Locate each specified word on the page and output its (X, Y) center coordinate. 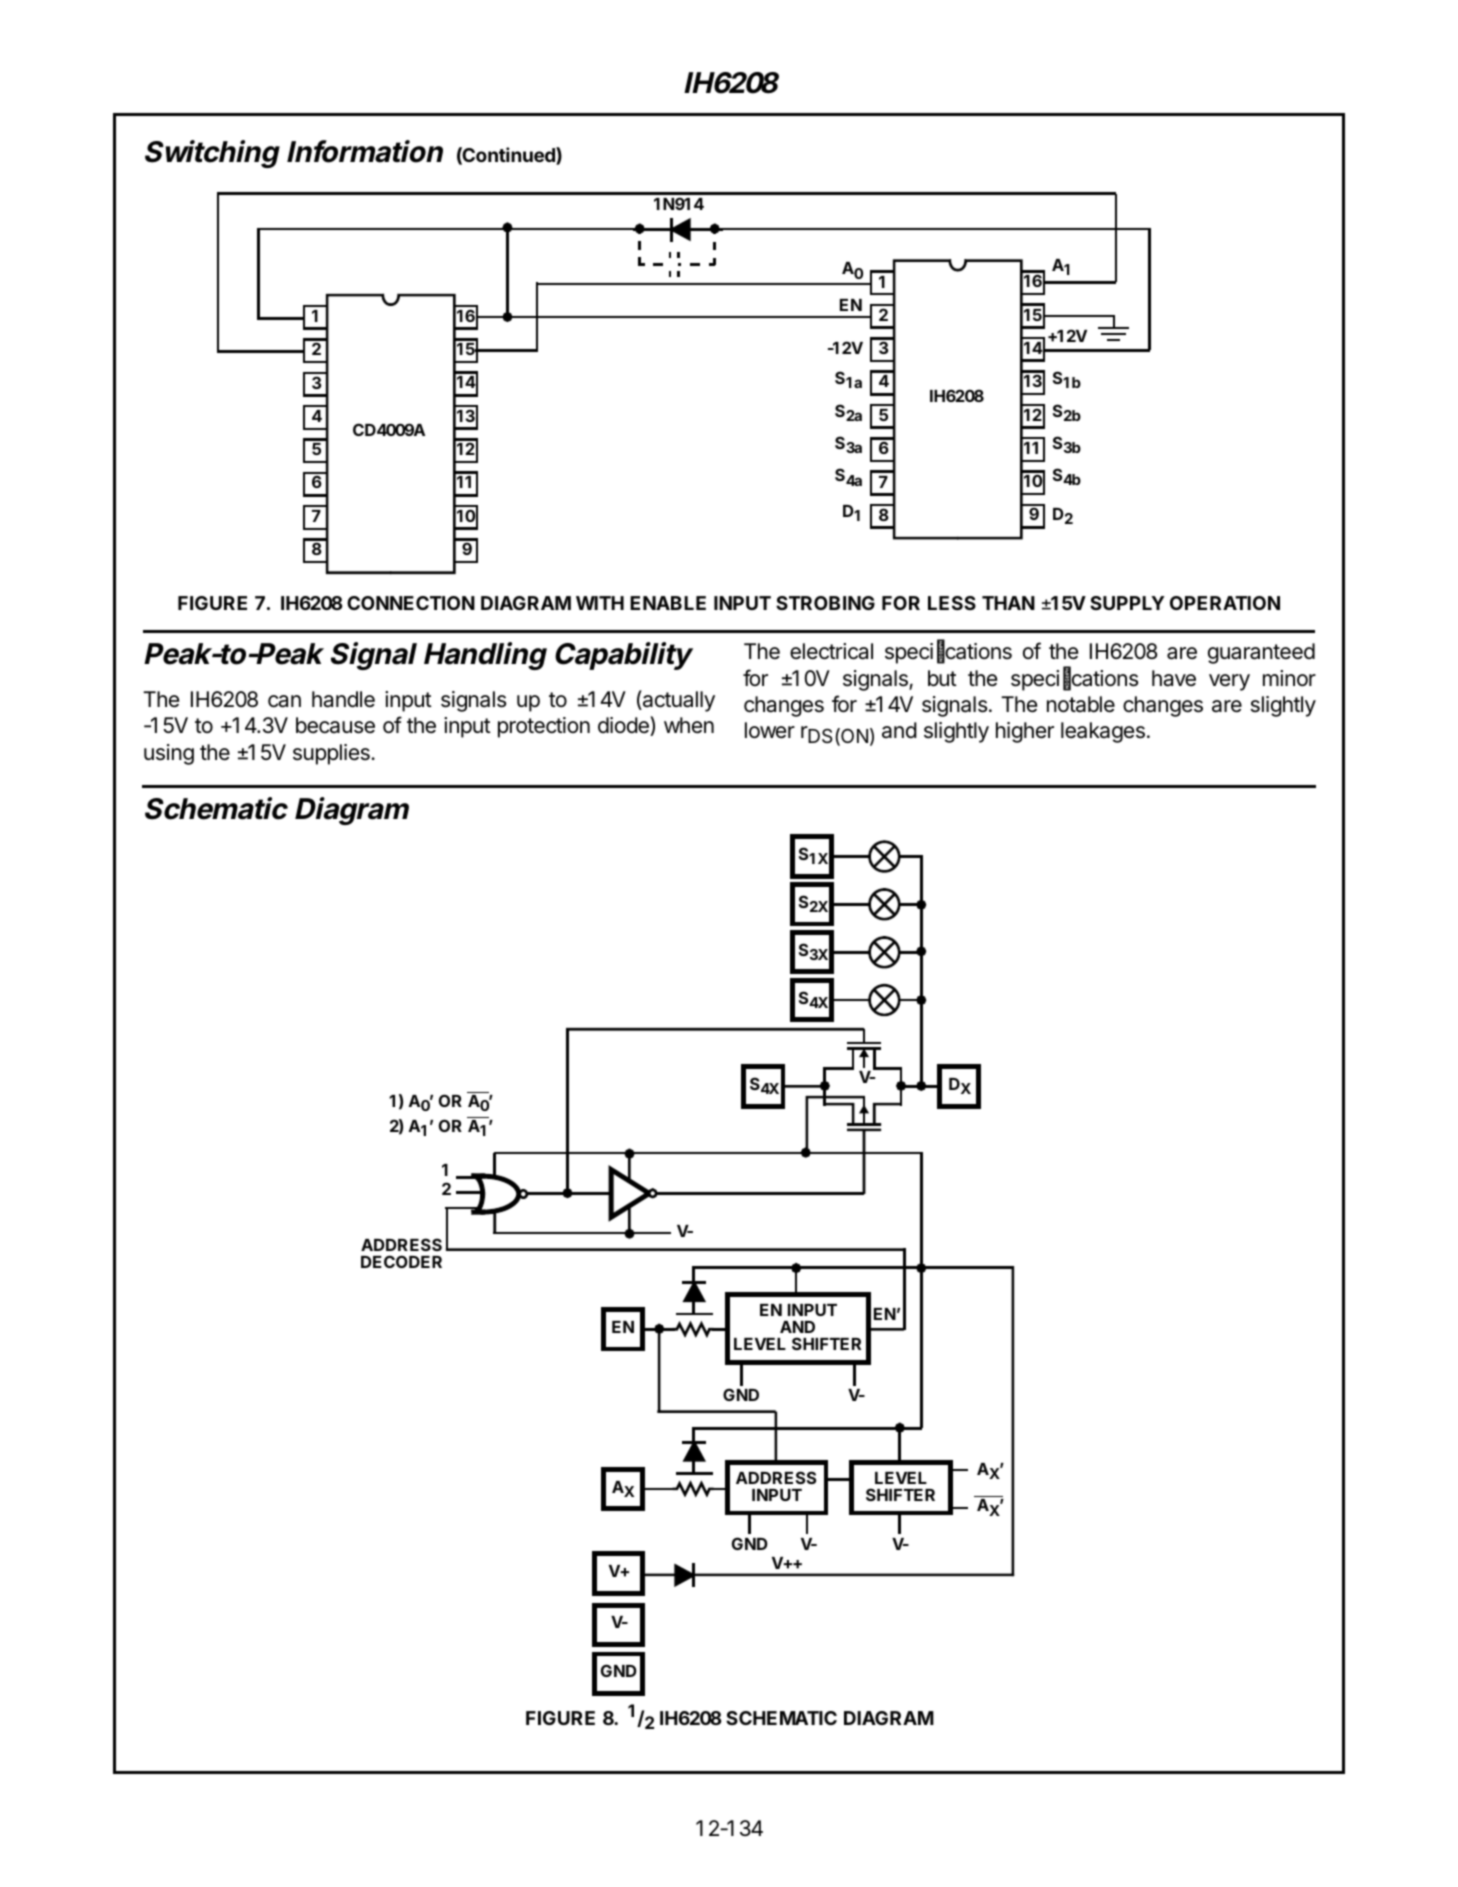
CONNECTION (411, 603)
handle (343, 699)
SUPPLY (1127, 603)
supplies (332, 754)
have (1174, 678)
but (942, 678)
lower (770, 730)
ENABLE (668, 603)
